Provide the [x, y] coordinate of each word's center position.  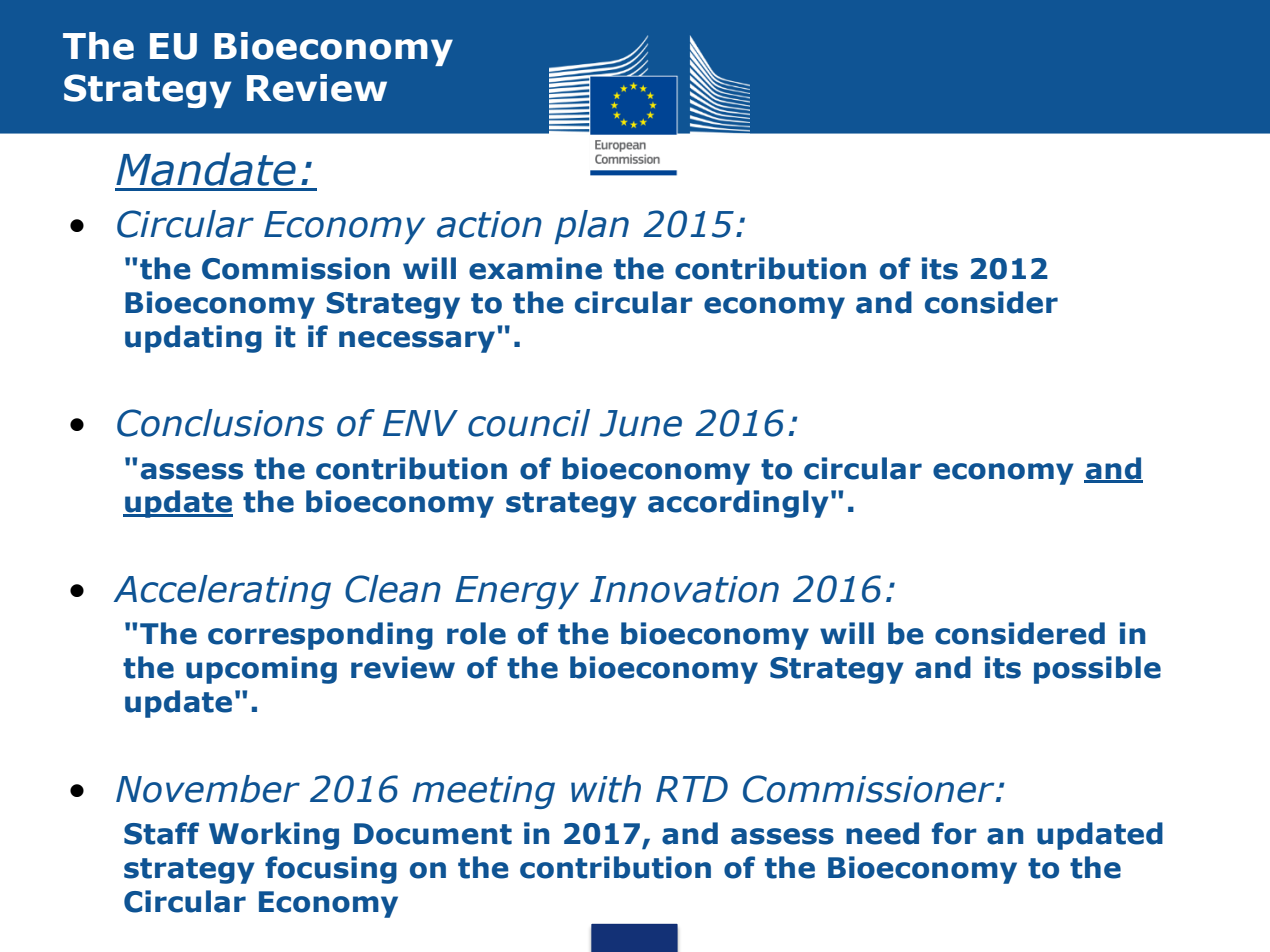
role [476, 633]
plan [591, 227]
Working [274, 836]
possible [1097, 670]
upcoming [261, 670]
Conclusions [220, 423]
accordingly [738, 504]
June [640, 423]
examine [535, 268]
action [489, 224]
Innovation [684, 589]
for [954, 833]
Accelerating [222, 592]
